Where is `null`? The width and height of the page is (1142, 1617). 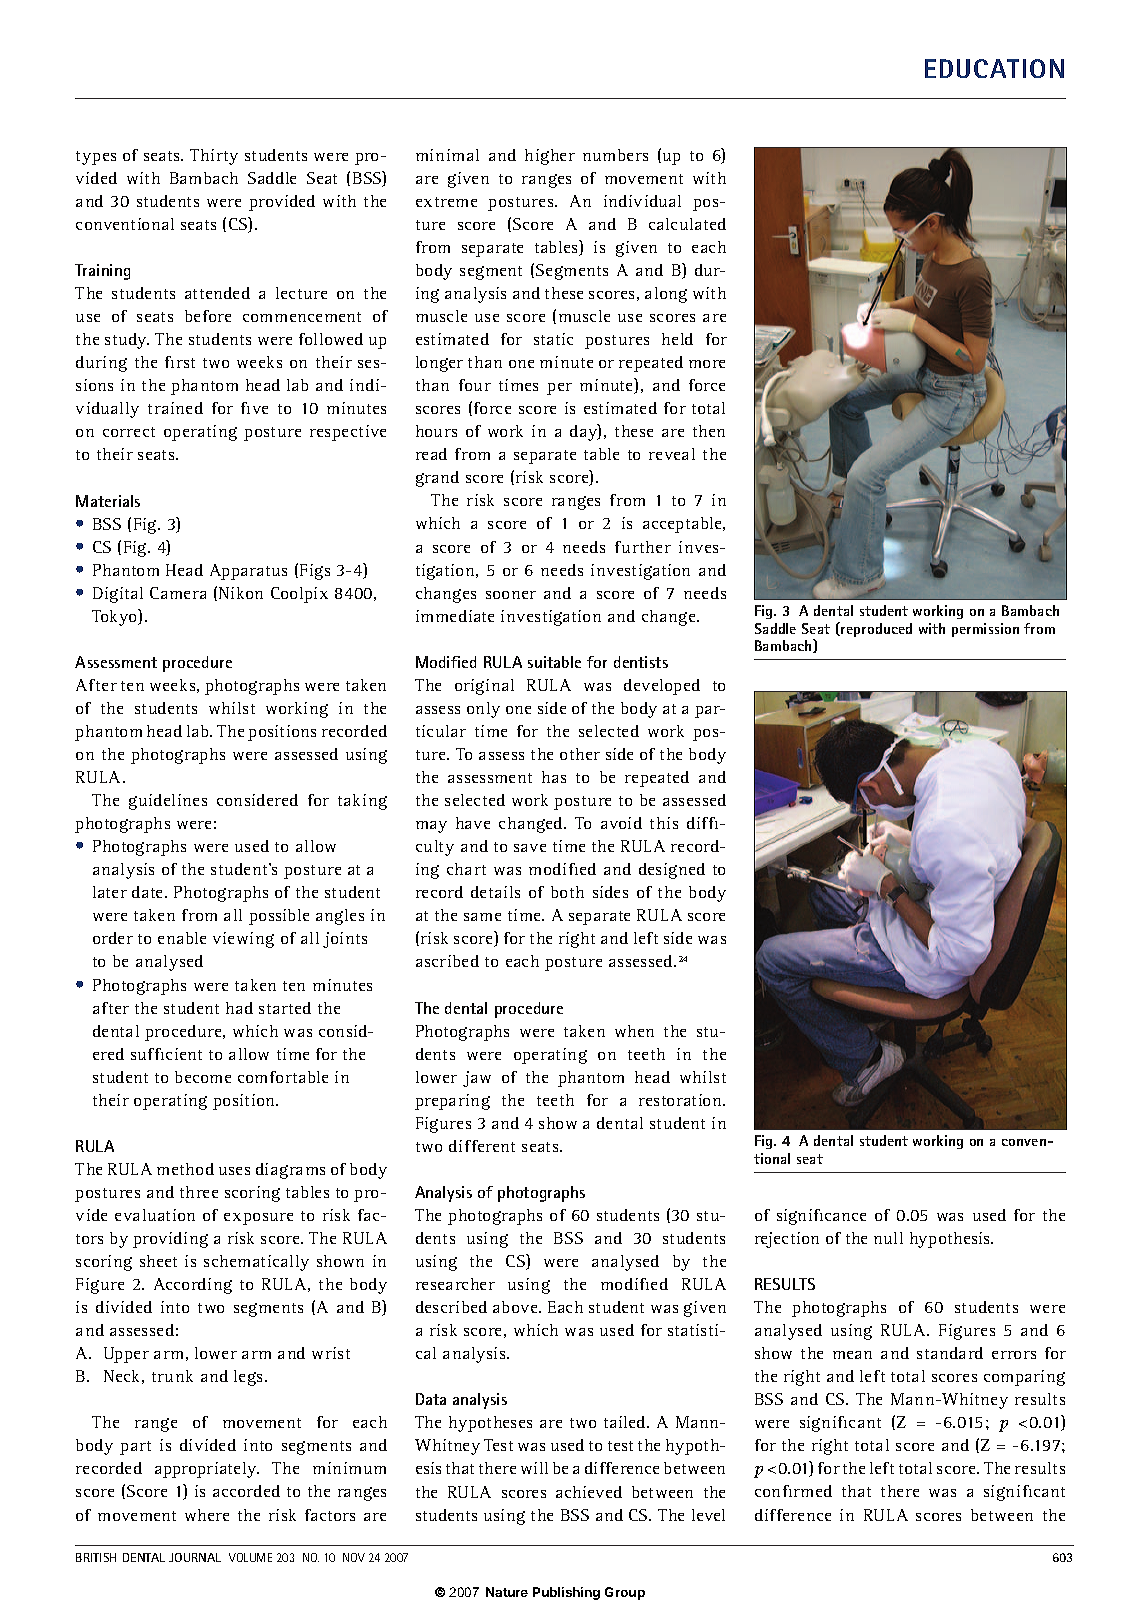
null is located at coordinates (888, 1238).
